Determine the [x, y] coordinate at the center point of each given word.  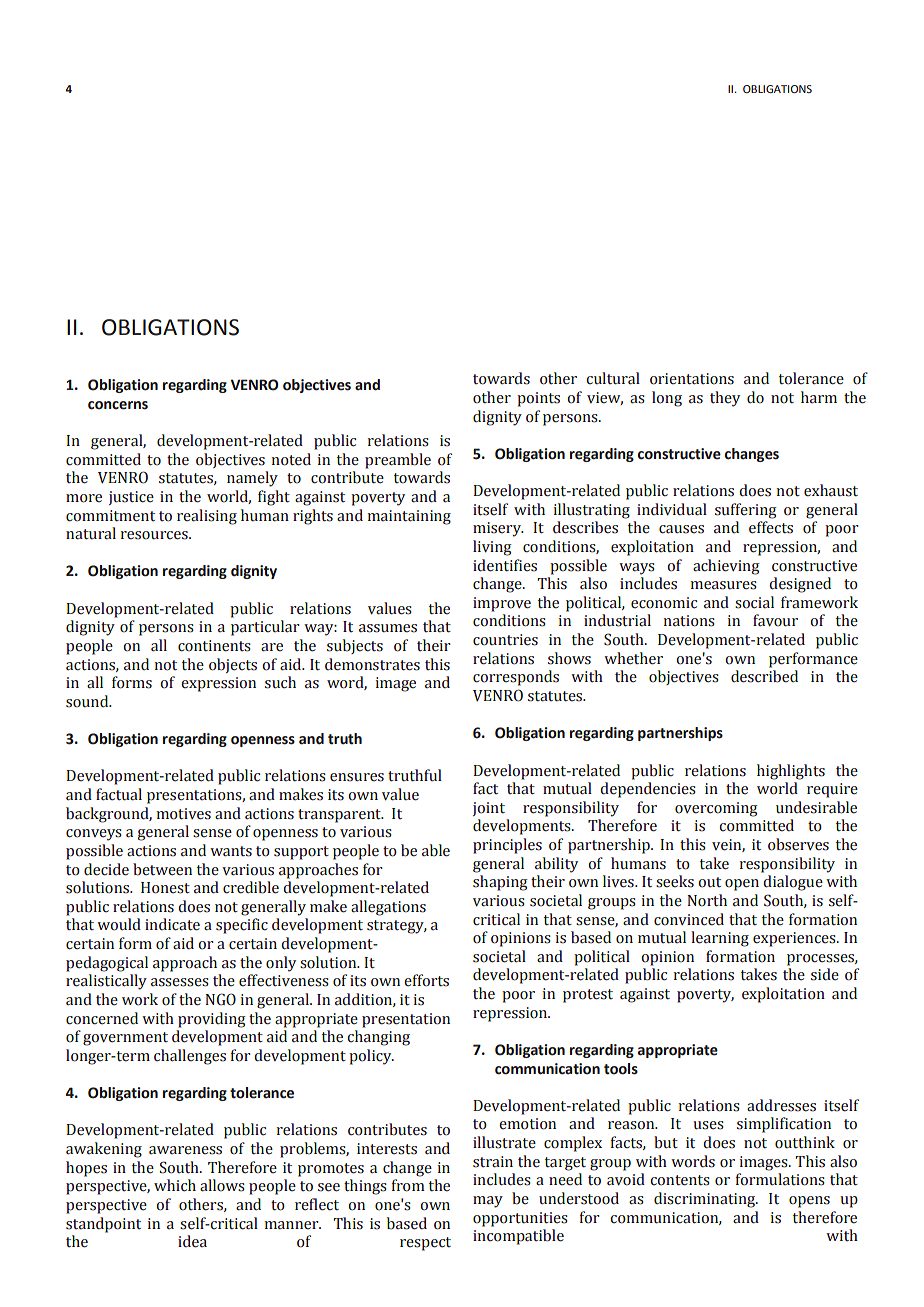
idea [192, 1241]
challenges [190, 1057]
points [538, 399]
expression [218, 684]
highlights [791, 772]
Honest [165, 888]
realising [207, 517]
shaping [500, 883]
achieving [726, 567]
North [707, 900]
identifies [505, 565]
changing [378, 1038]
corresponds [516, 678]
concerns [118, 405]
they [725, 399]
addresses [781, 1105]
